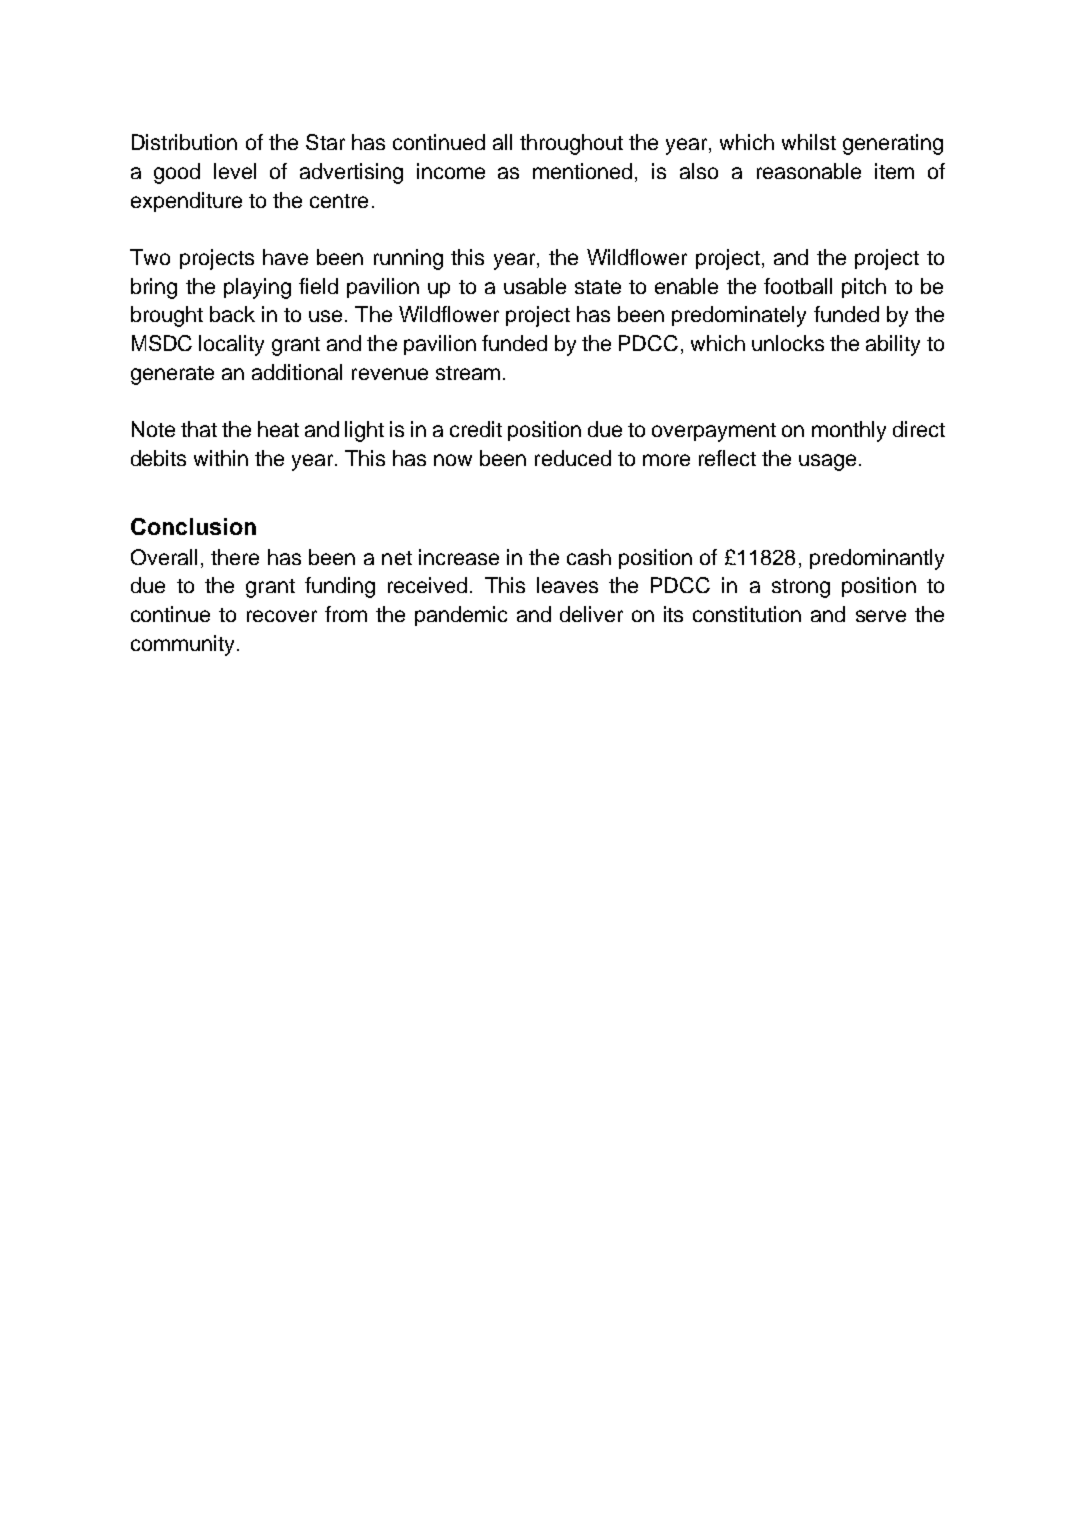 Image resolution: width=1075 pixels, height=1520 pixels. What do you see at coordinates (282, 616) in the screenshot?
I see `recover` at bounding box center [282, 616].
